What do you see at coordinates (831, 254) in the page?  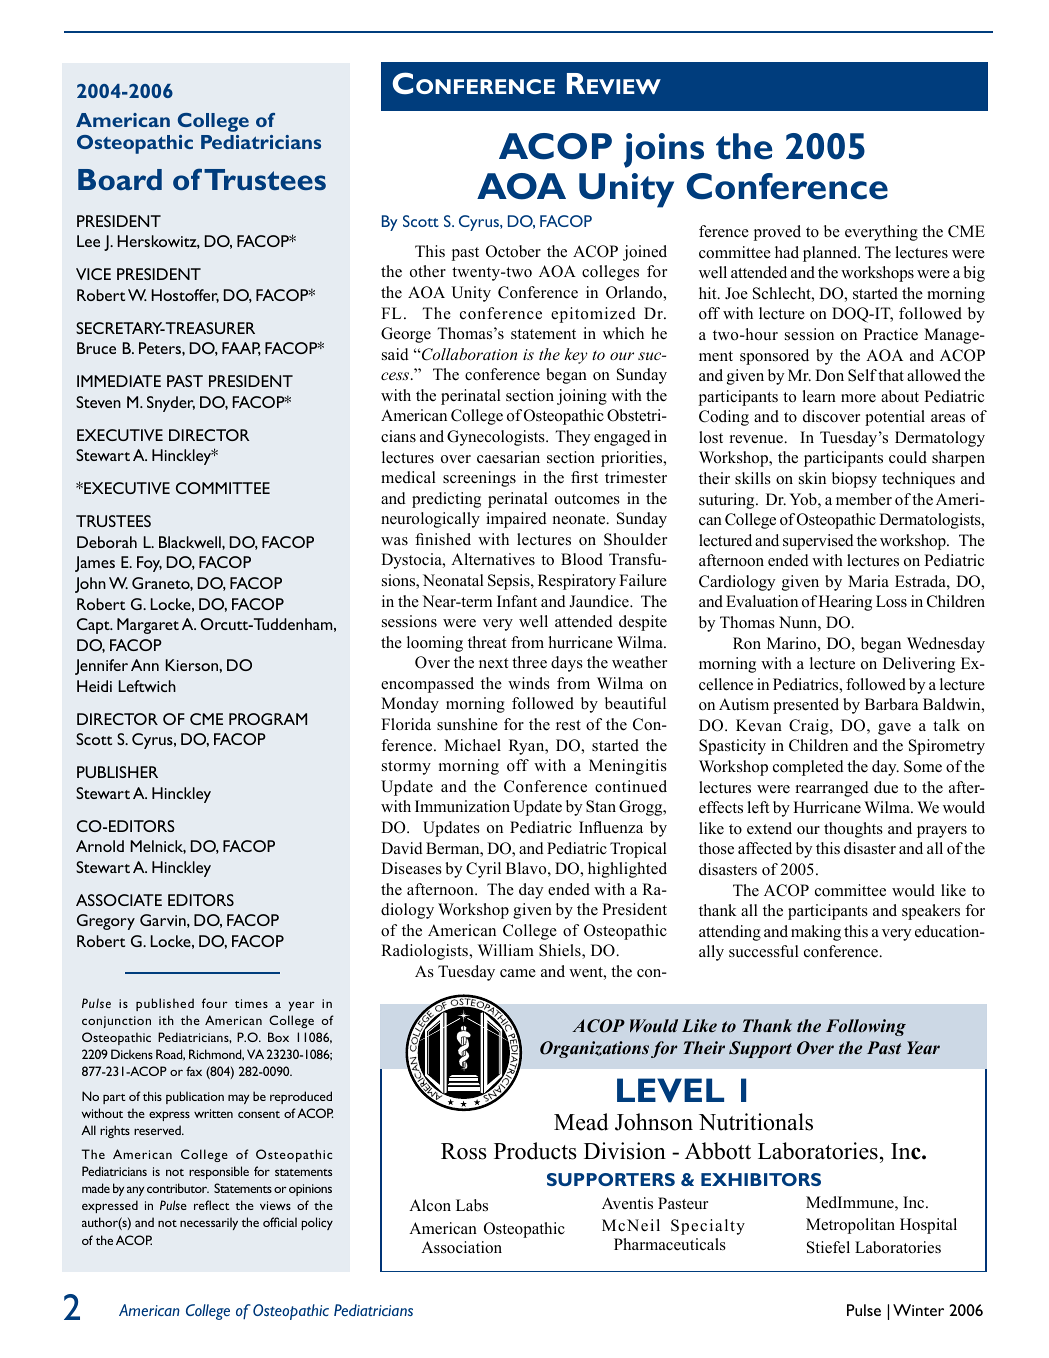 I see `planned` at bounding box center [831, 254].
